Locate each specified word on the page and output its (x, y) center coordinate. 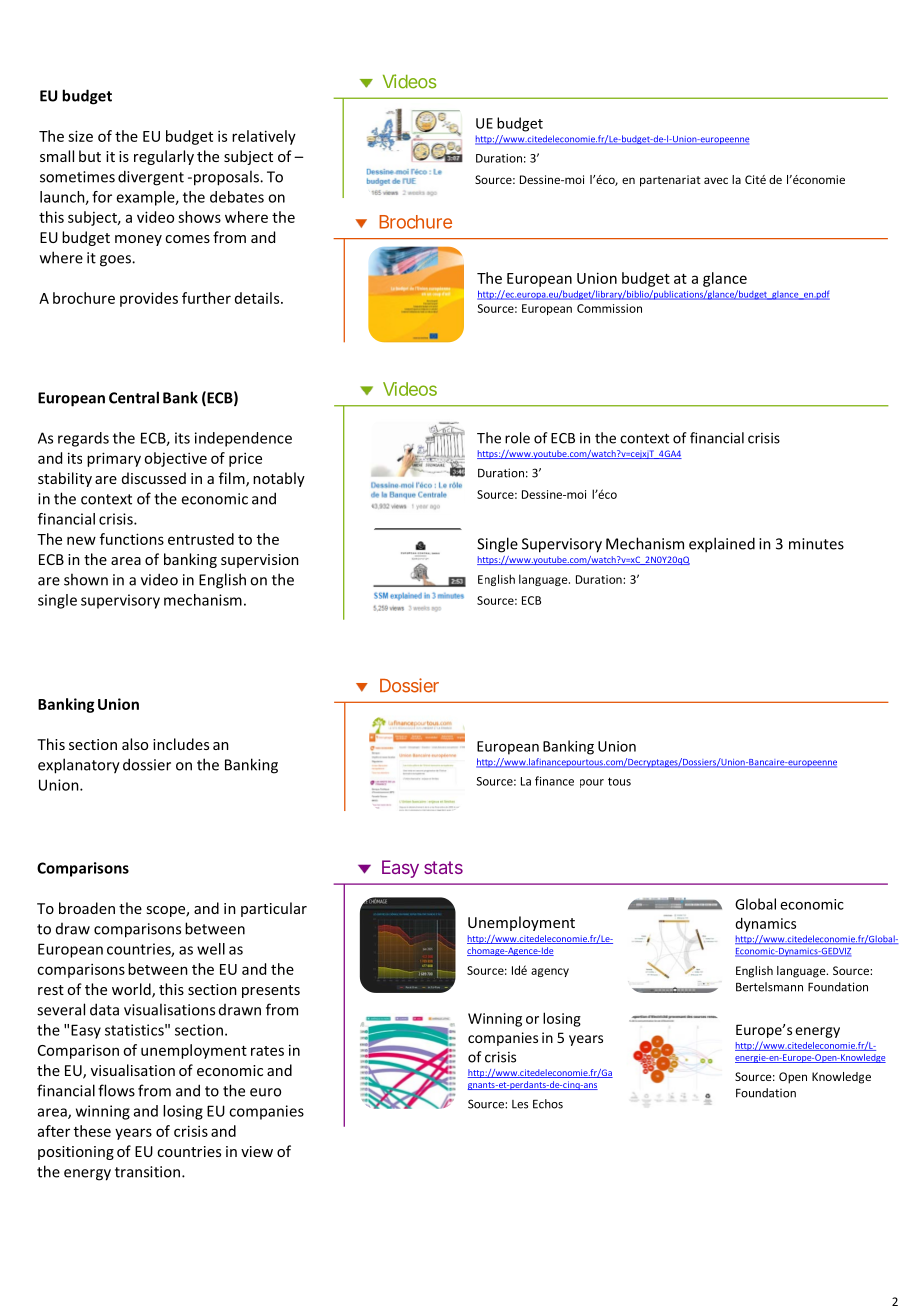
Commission (609, 308)
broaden (87, 908)
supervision (260, 561)
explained (722, 545)
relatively (264, 137)
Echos (548, 1104)
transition (147, 1172)
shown (86, 579)
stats (443, 867)
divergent (151, 178)
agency (550, 972)
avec (716, 180)
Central (134, 397)
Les (520, 1104)
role (517, 438)
